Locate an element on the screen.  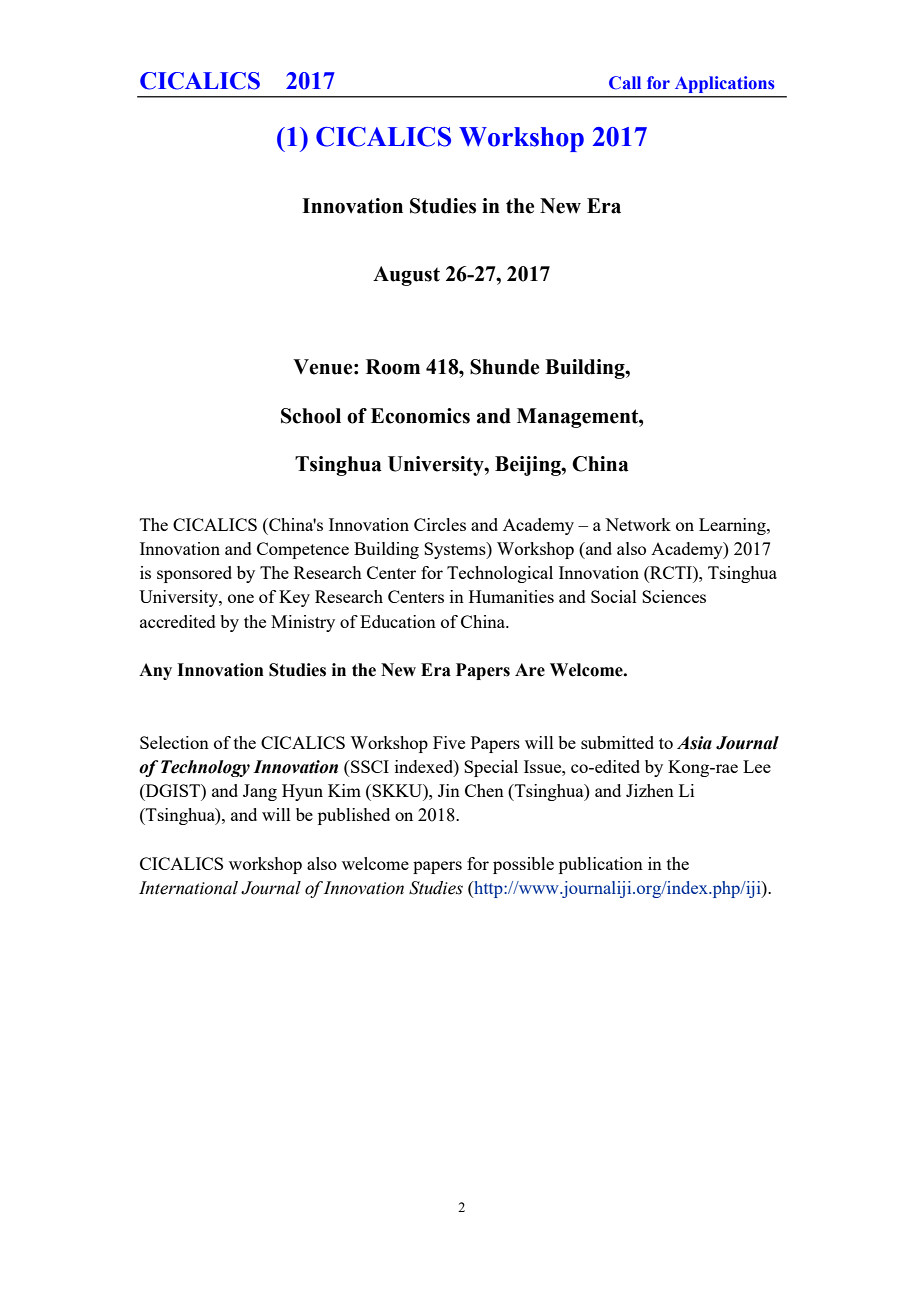
Call is located at coordinates (625, 83).
